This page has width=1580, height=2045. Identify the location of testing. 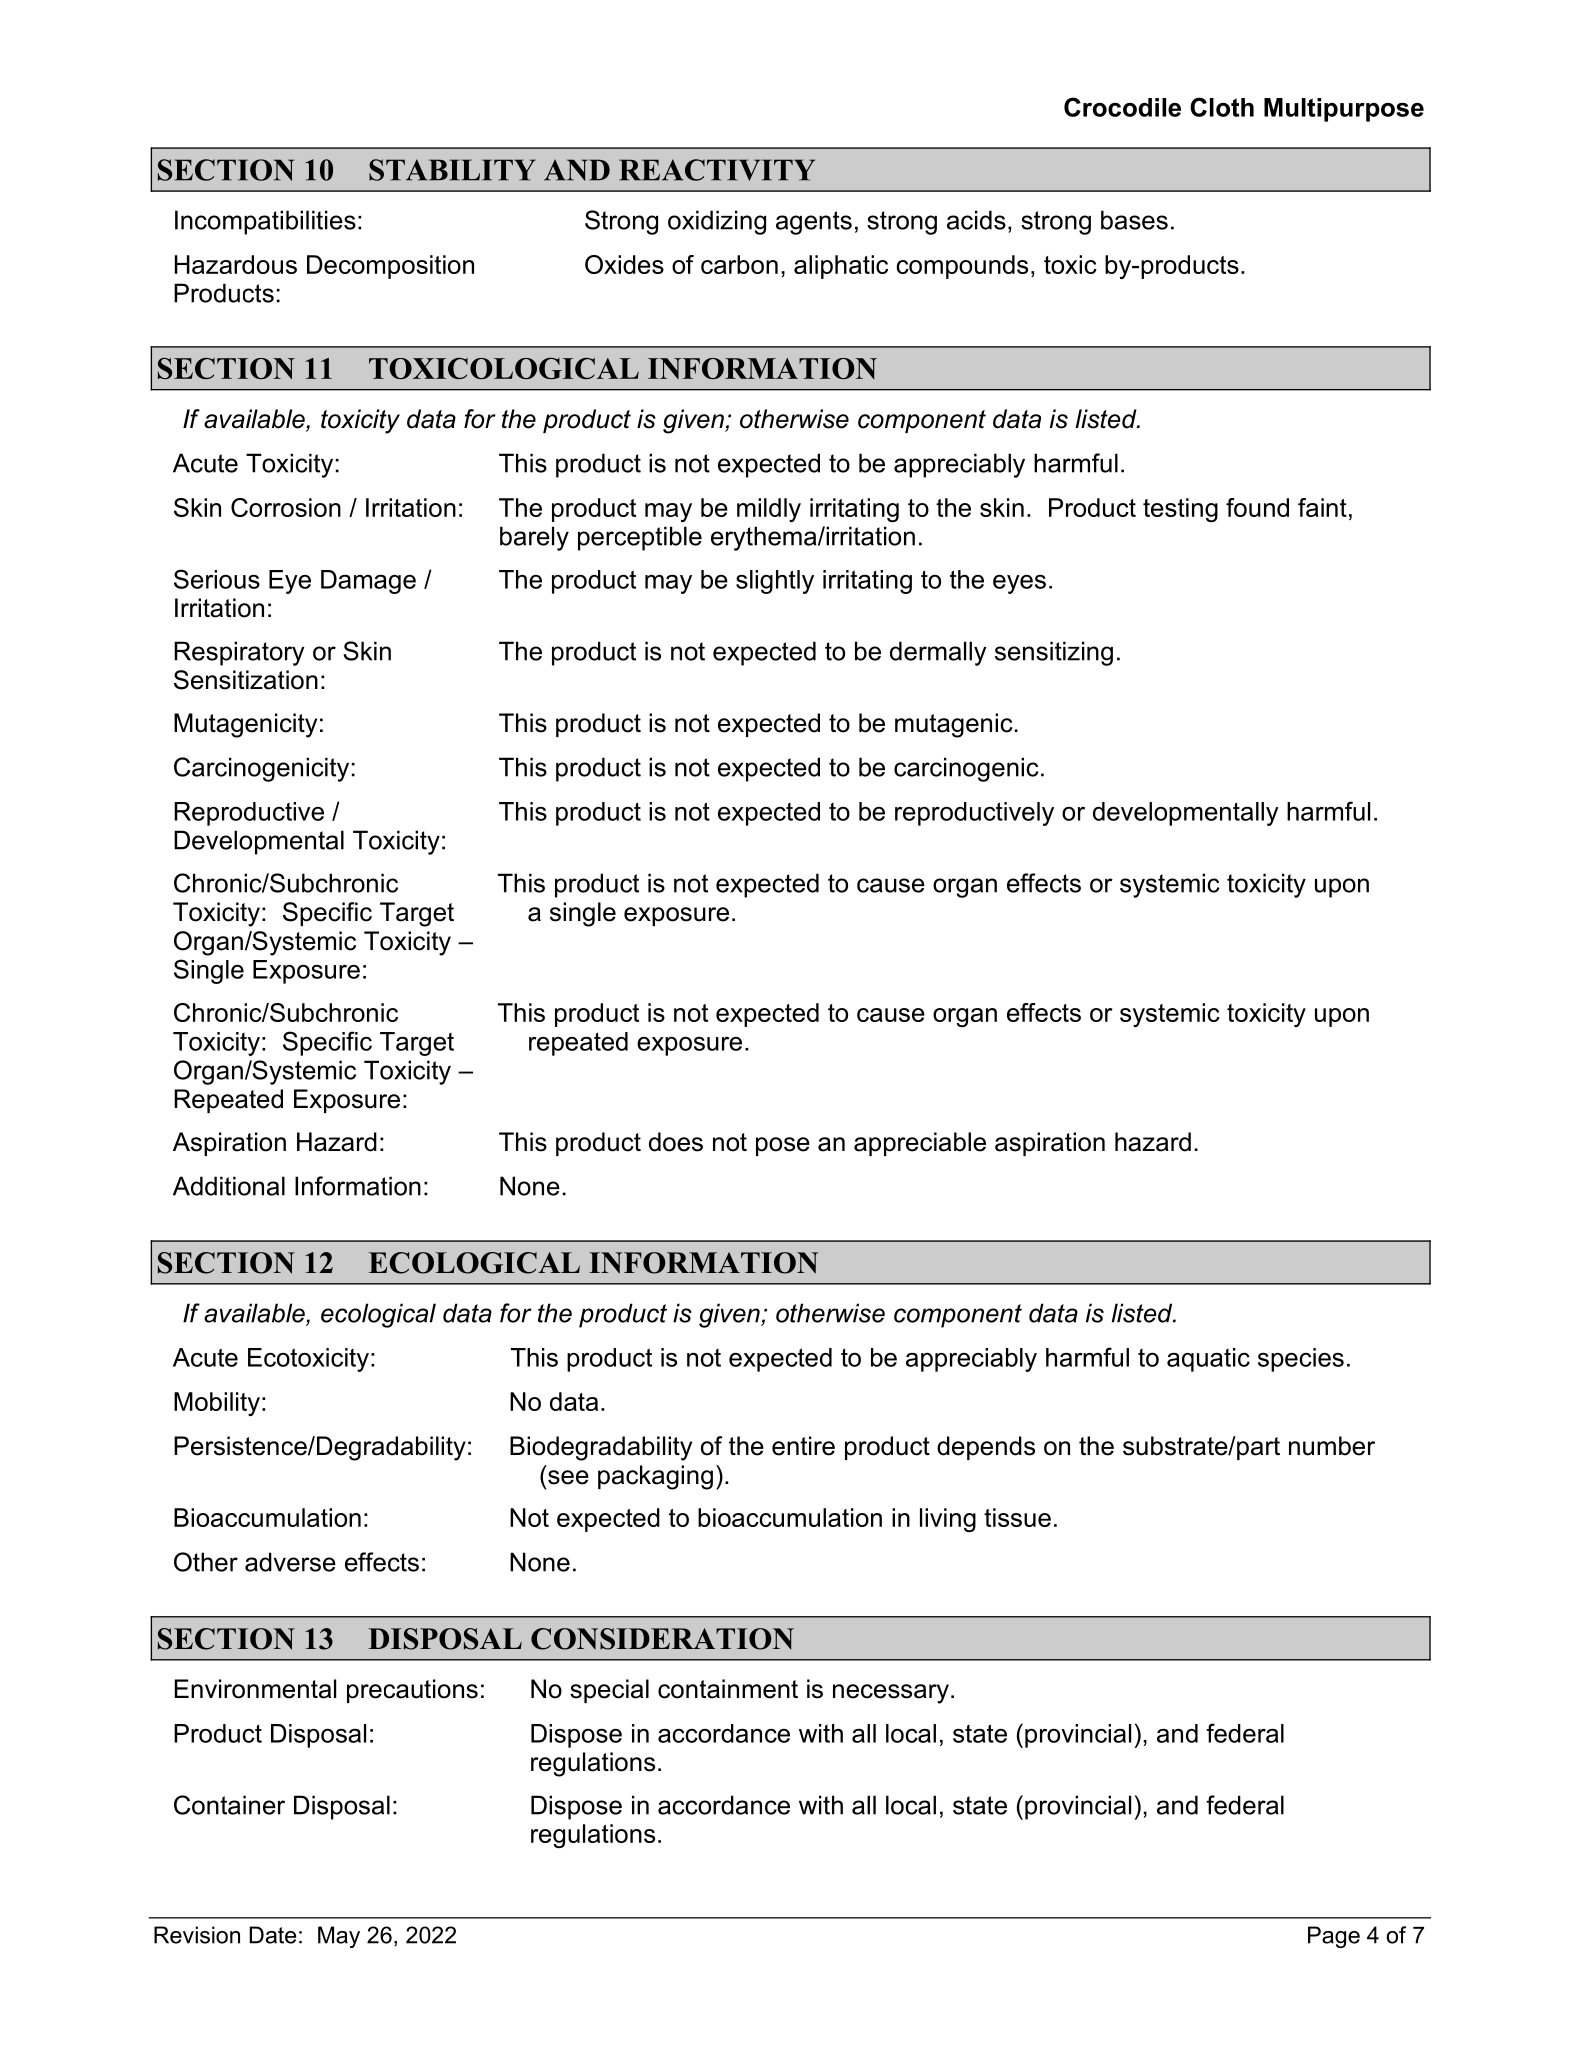
(1180, 510).
